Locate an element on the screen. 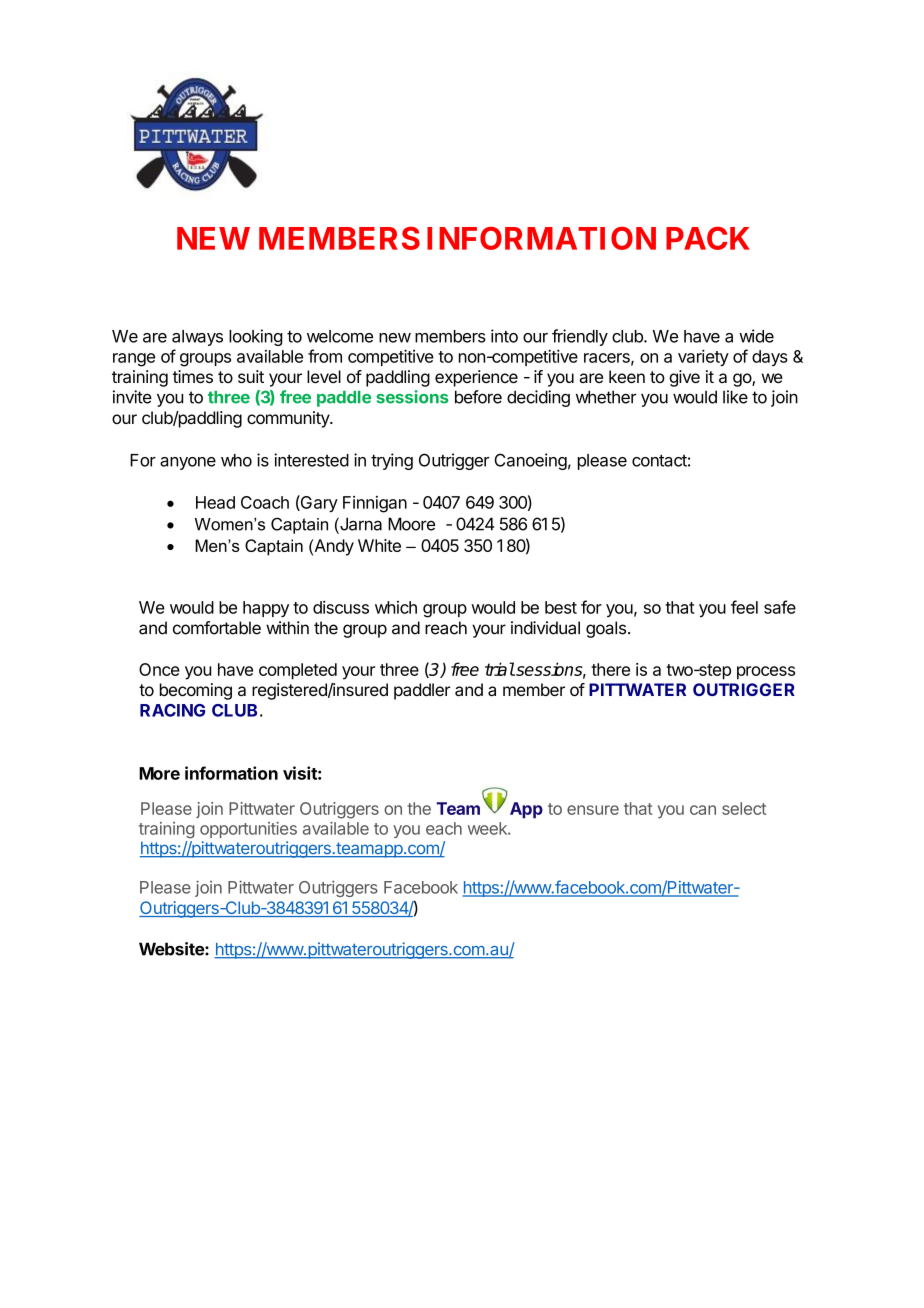 Image resolution: width=924 pixels, height=1308 pixels. Moore is located at coordinates (411, 524).
